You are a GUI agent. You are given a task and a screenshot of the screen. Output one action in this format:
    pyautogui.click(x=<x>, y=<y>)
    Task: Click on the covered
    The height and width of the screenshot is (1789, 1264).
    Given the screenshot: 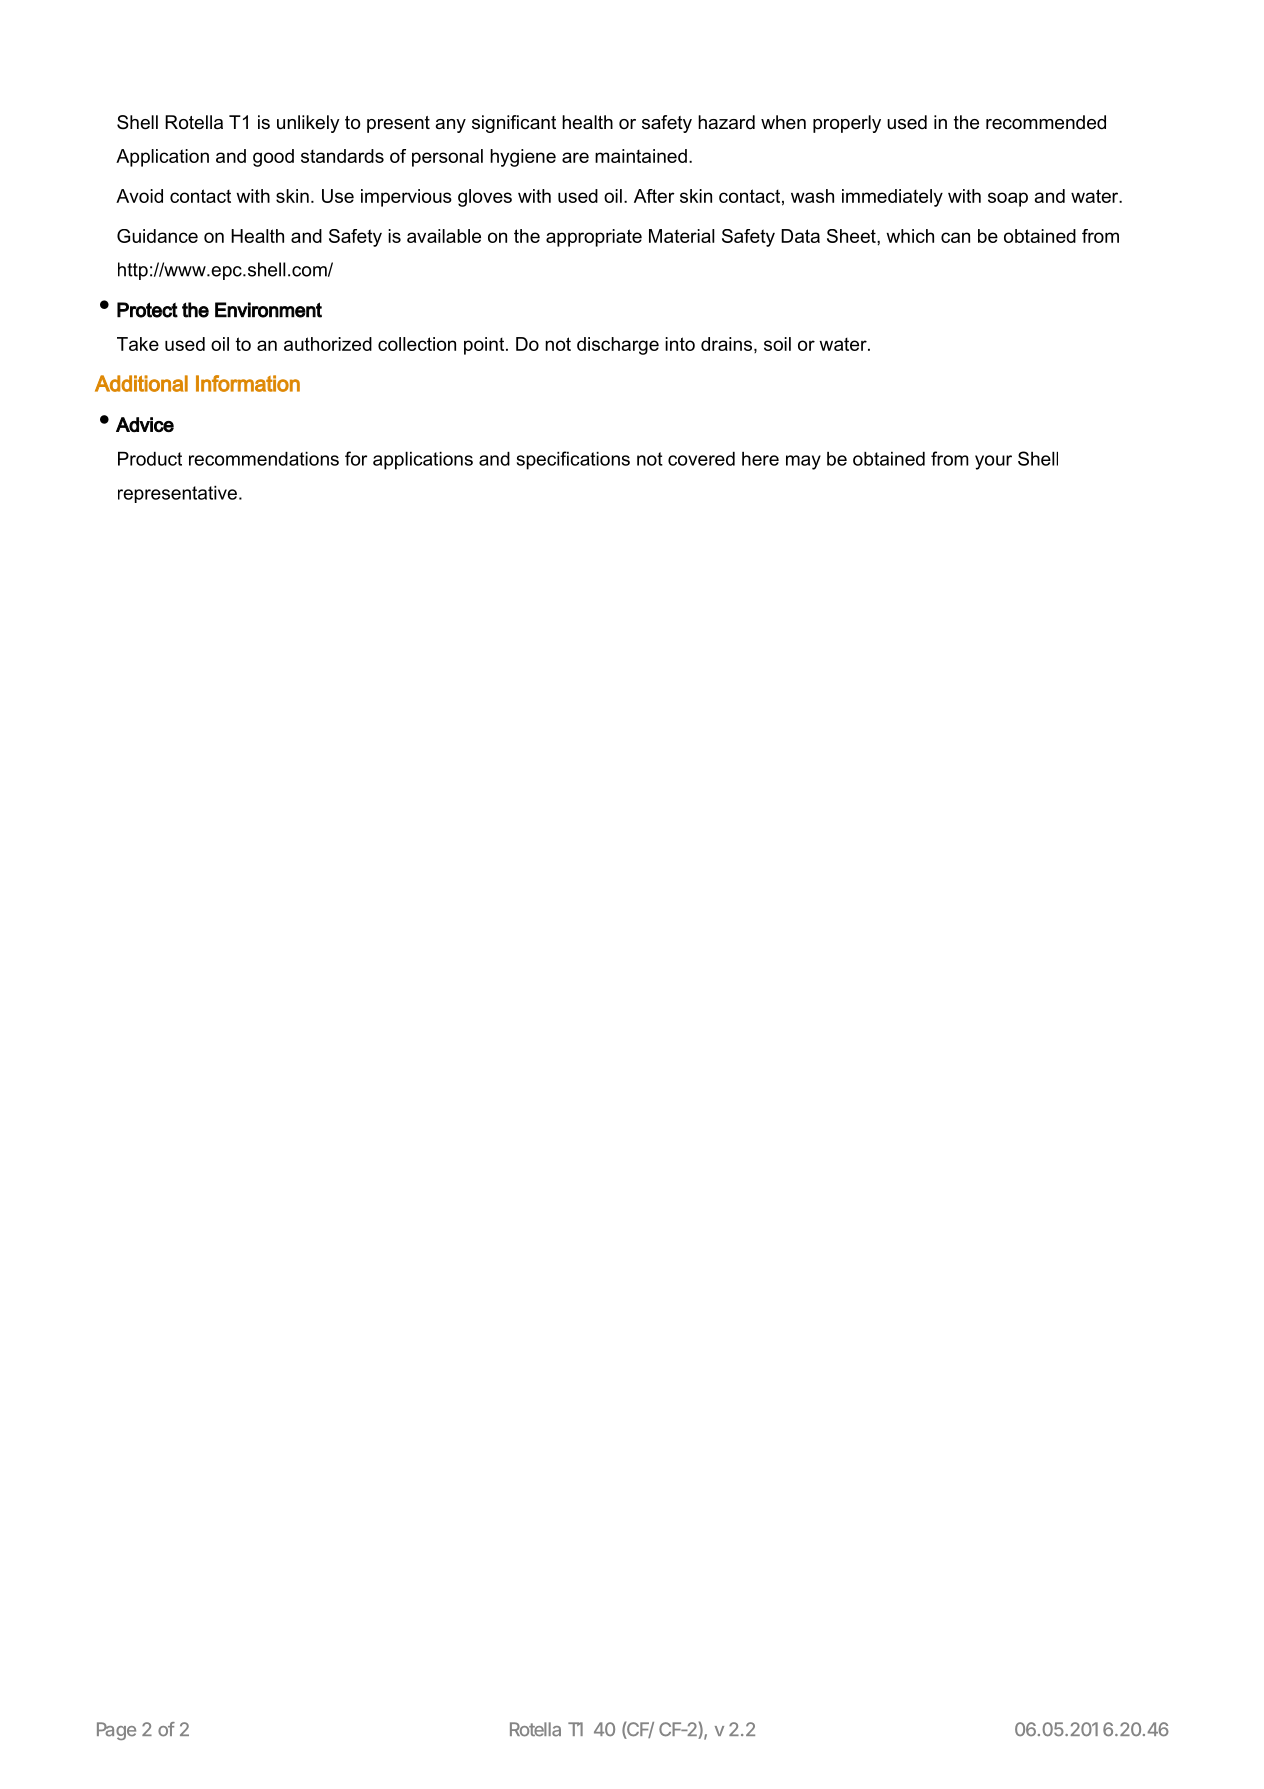 What is the action you would take?
    pyautogui.click(x=701, y=459)
